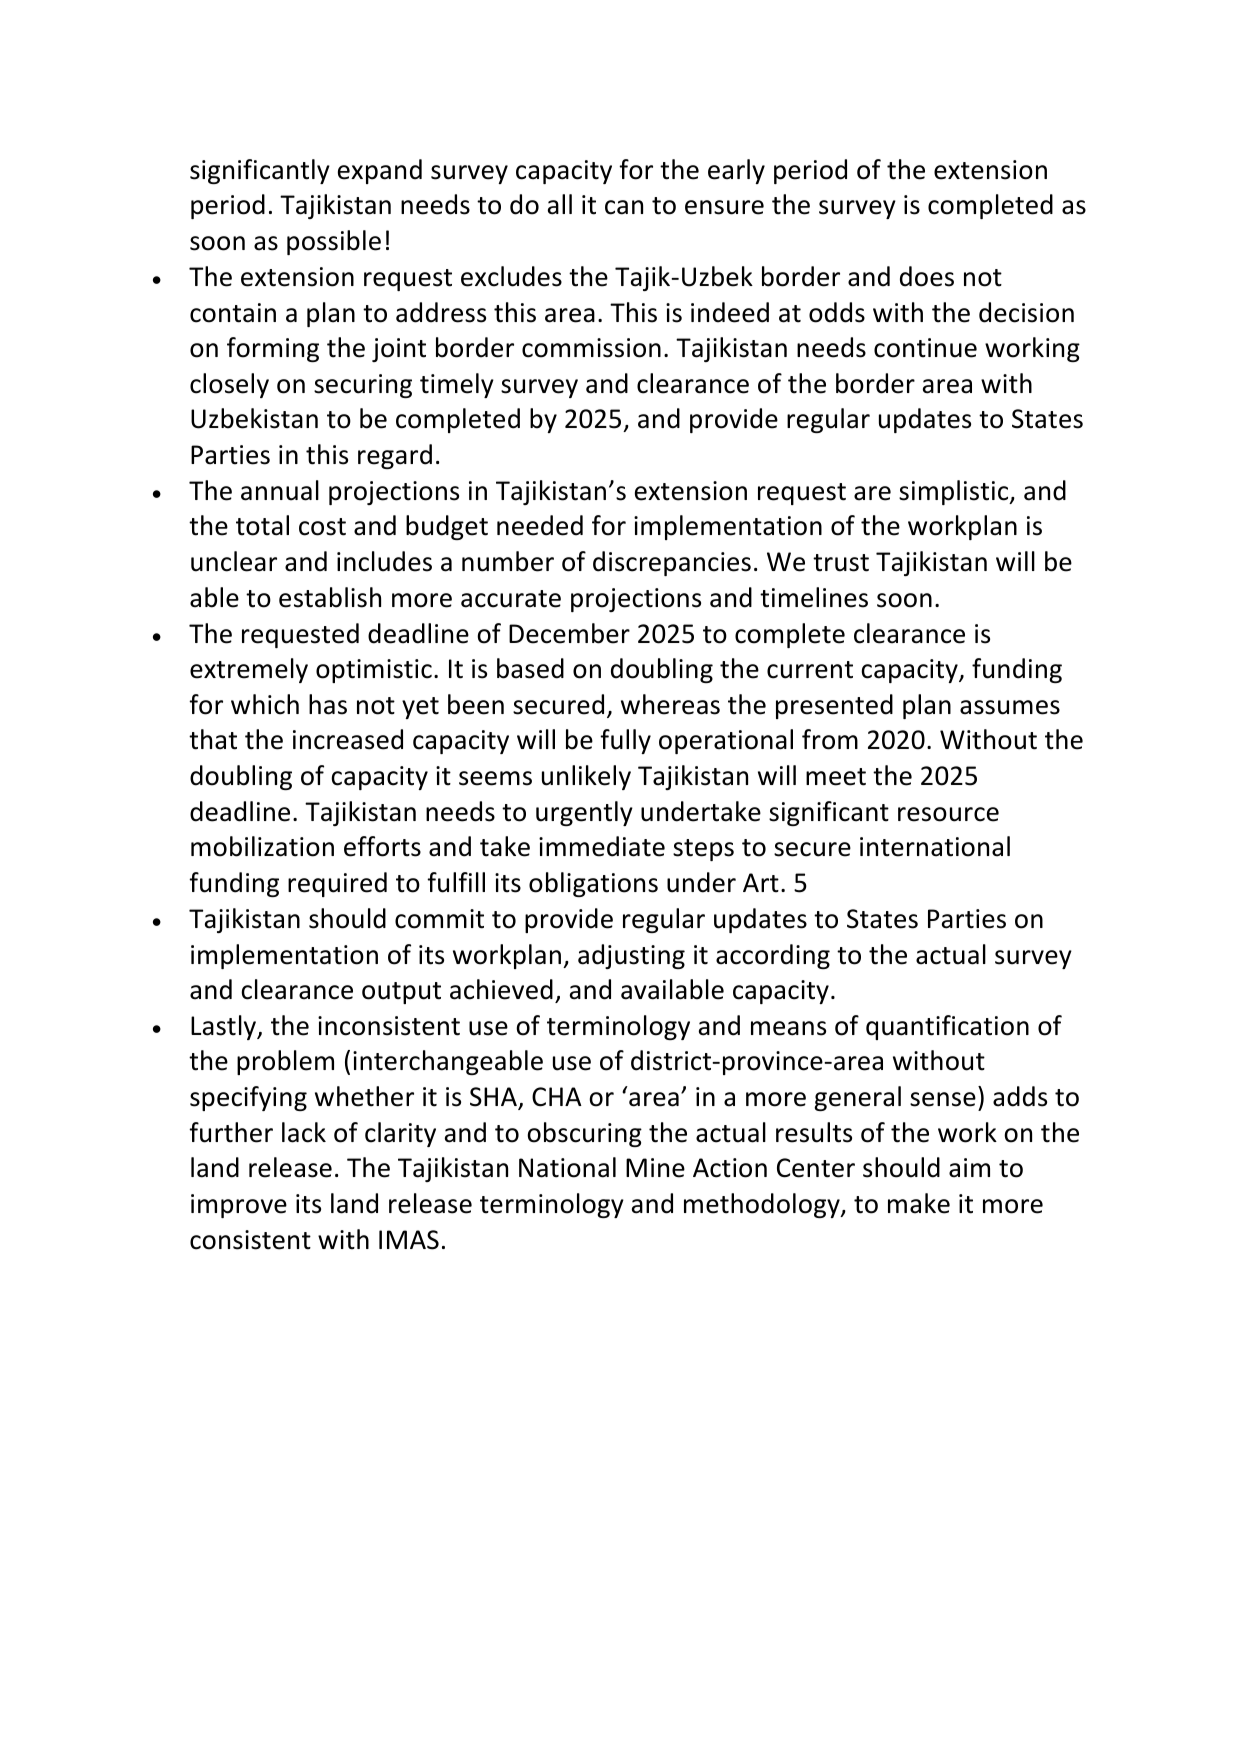 The image size is (1241, 1757). I want to click on all, so click(560, 204).
